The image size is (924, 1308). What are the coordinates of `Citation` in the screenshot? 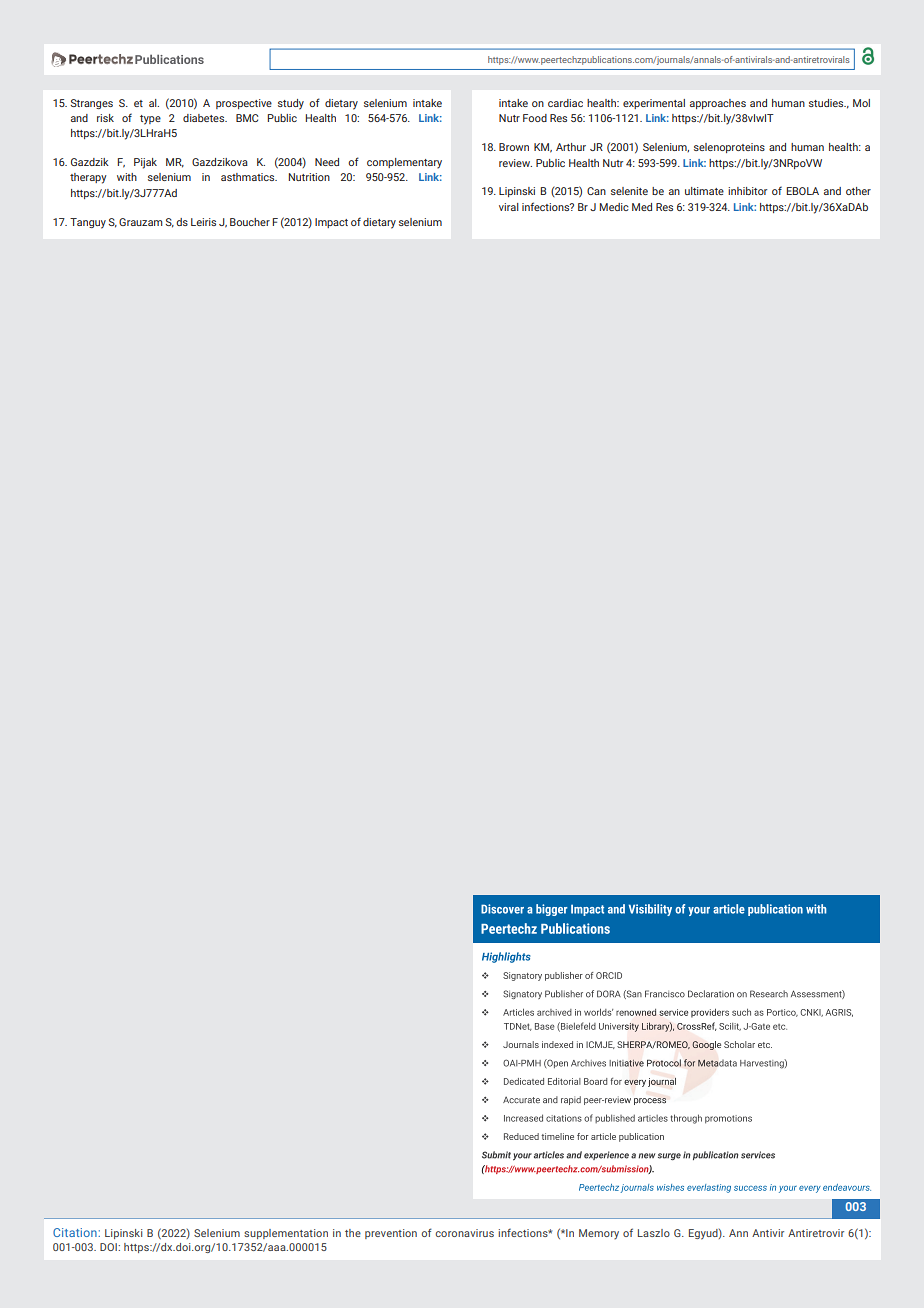 It's located at (76, 1232).
